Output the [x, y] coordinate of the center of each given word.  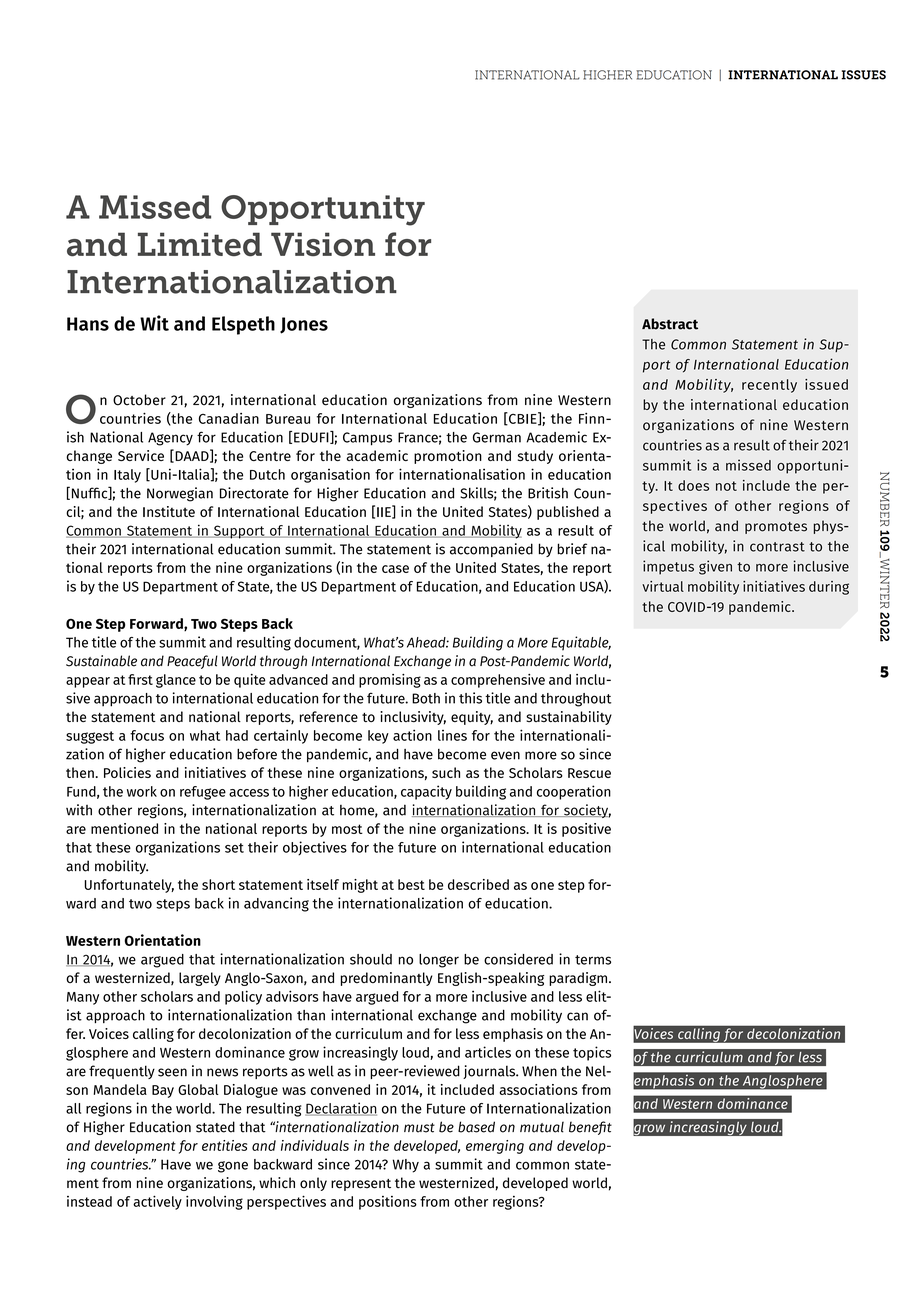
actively [157, 1202]
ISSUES [863, 75]
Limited [200, 244]
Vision [323, 244]
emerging [495, 1147]
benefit [590, 1128]
